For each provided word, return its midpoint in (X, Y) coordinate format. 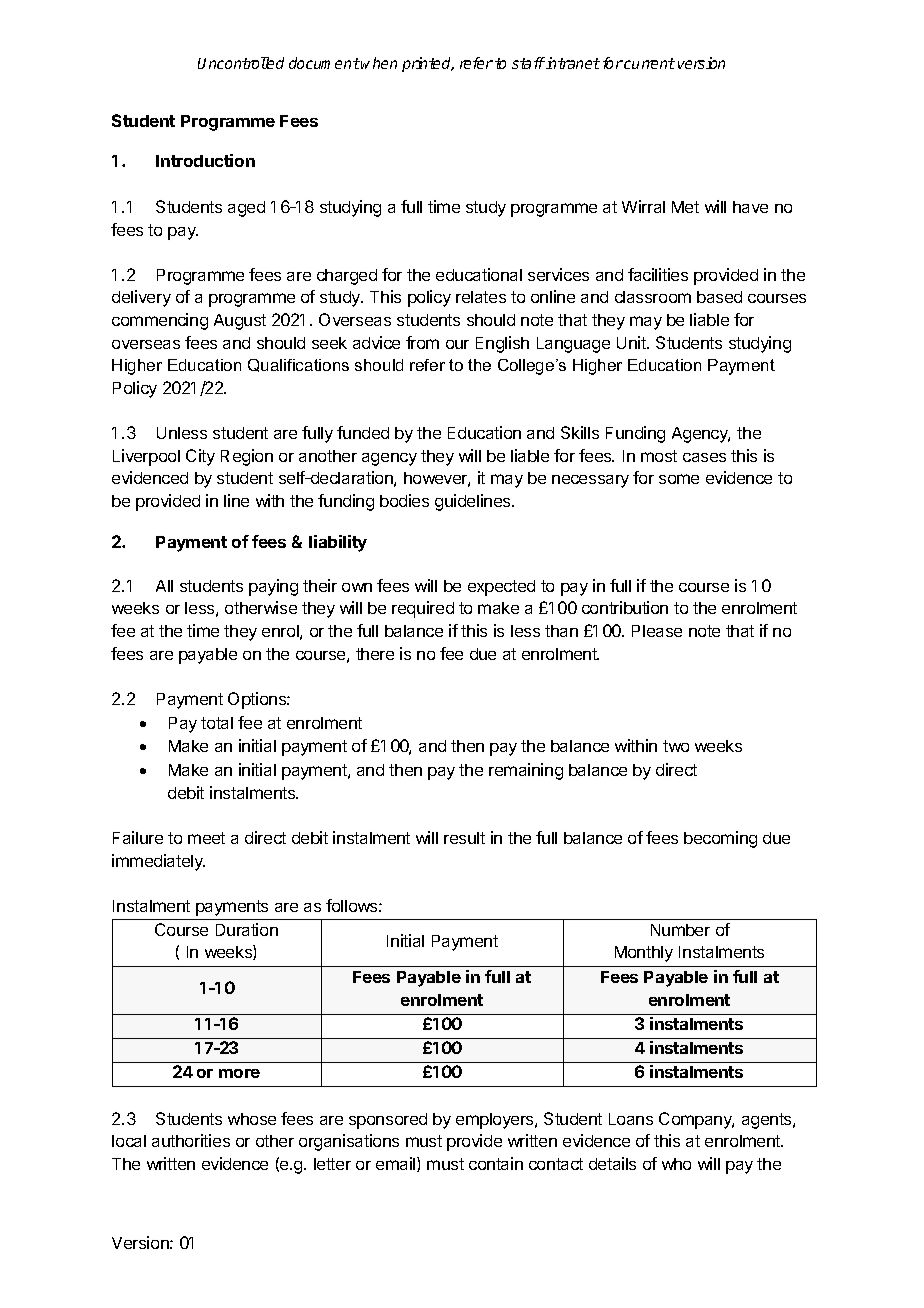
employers (496, 1121)
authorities (191, 1140)
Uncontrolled (241, 63)
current (649, 63)
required (423, 609)
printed (428, 64)
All (164, 586)
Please (657, 631)
